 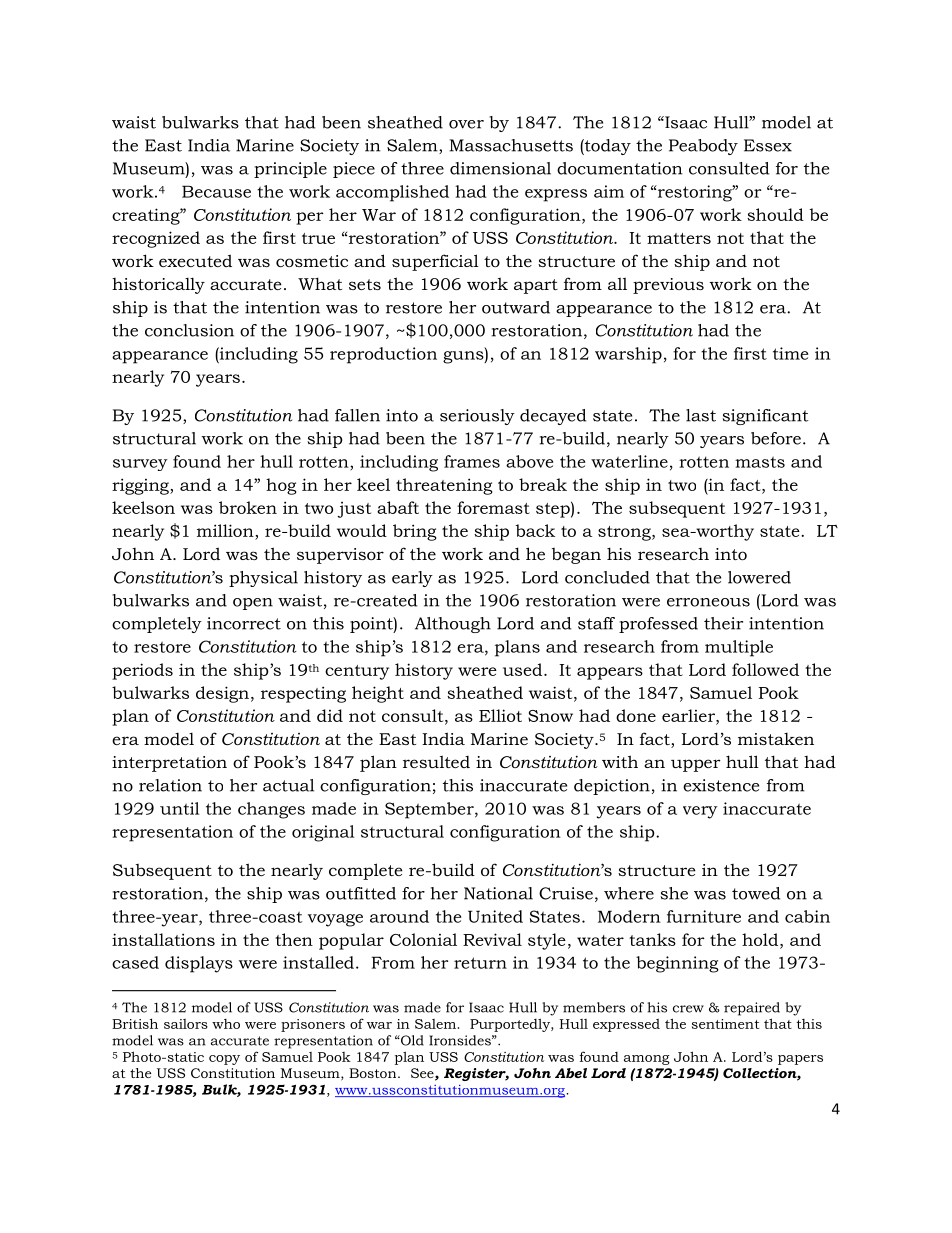 I want to click on Peabody, so click(x=703, y=147).
